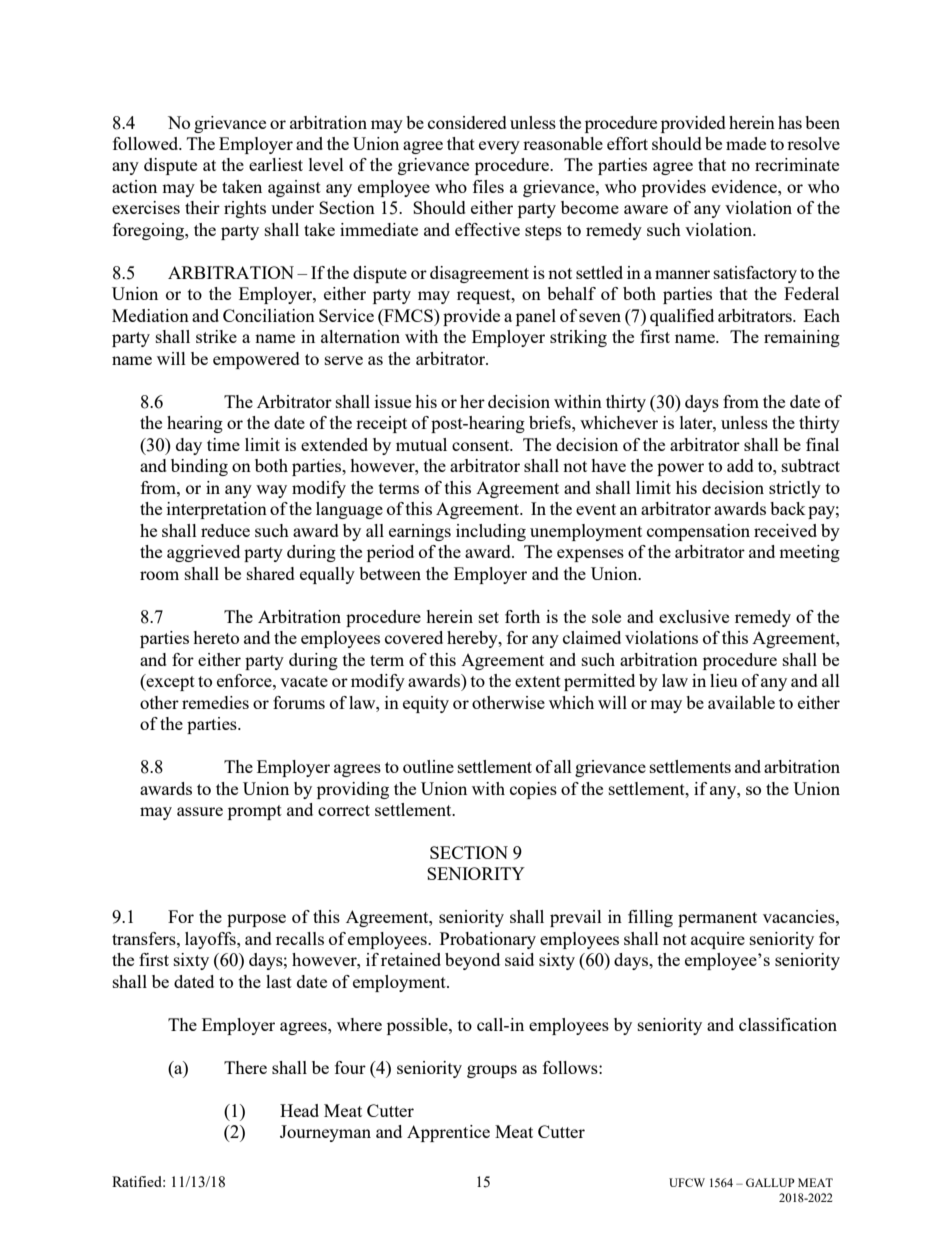 This image has height=1233, width=952. What do you see at coordinates (482, 445) in the image?
I see `consent` at bounding box center [482, 445].
